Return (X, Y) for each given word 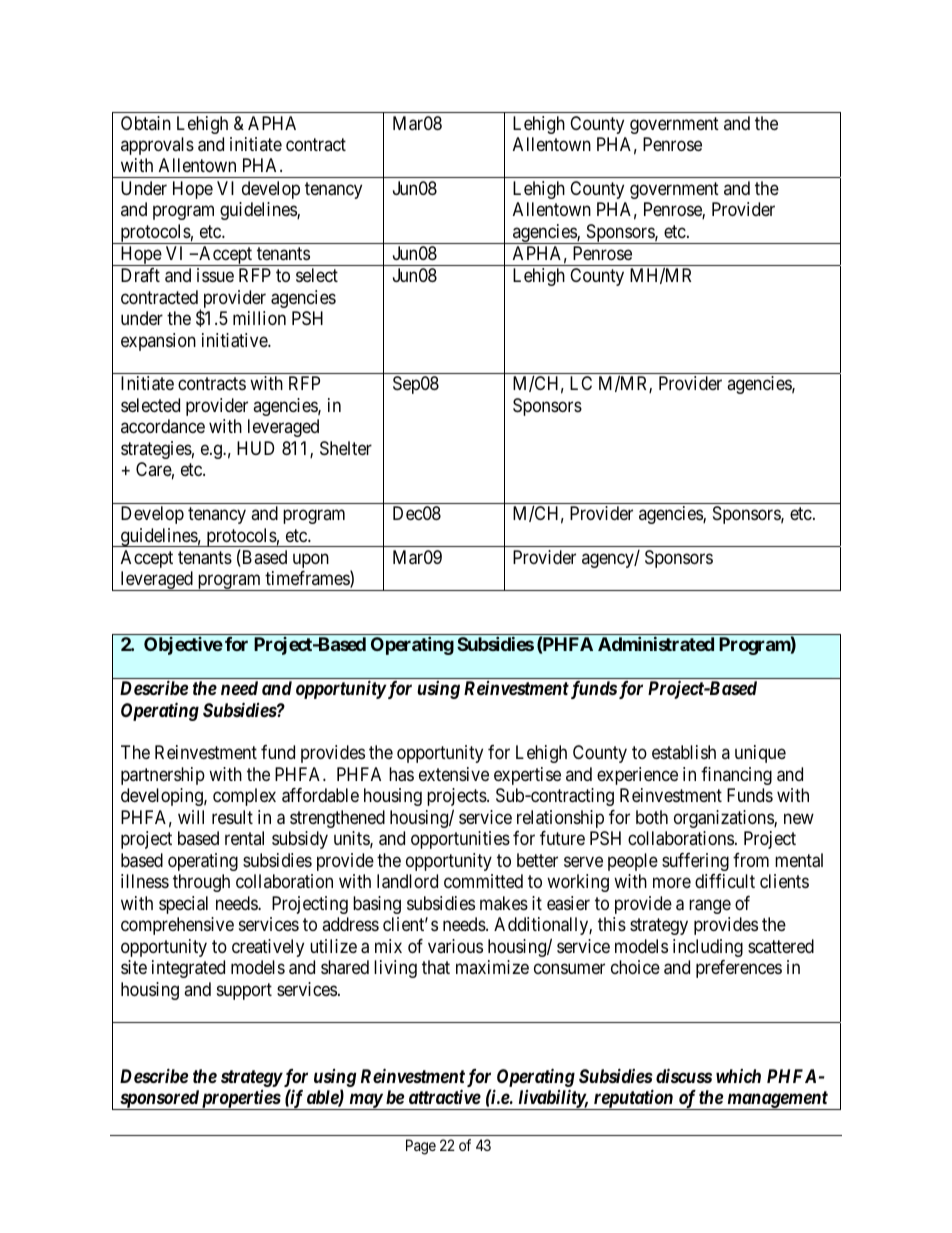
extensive (454, 774)
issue (215, 275)
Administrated (656, 644)
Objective (183, 646)
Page (421, 1147)
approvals (157, 146)
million (259, 318)
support (244, 991)
